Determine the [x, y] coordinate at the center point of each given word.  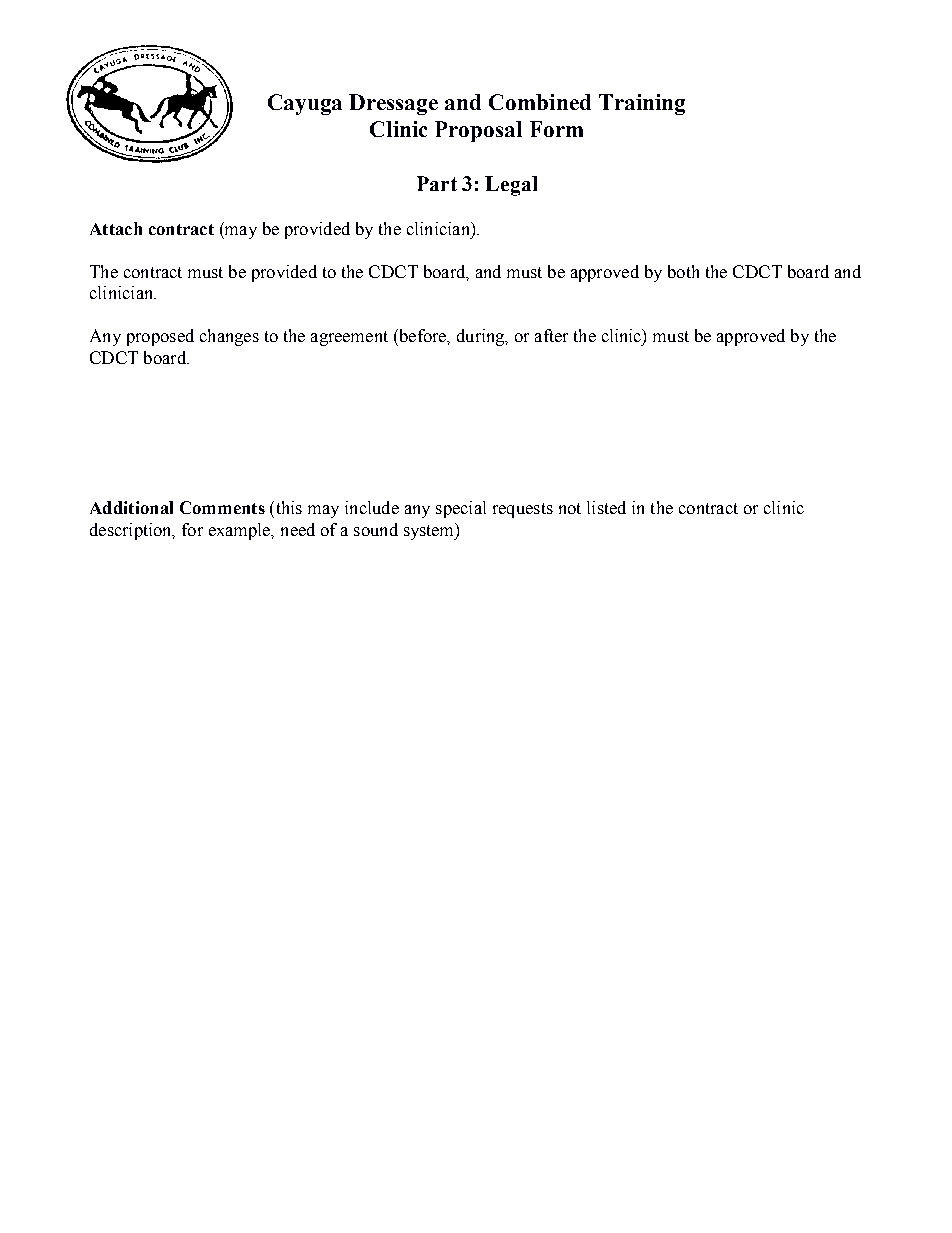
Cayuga [305, 104]
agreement [349, 338]
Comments [222, 507]
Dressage [393, 104]
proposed [160, 337]
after [551, 335]
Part [437, 183]
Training [642, 104]
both [683, 271]
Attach [116, 228]
